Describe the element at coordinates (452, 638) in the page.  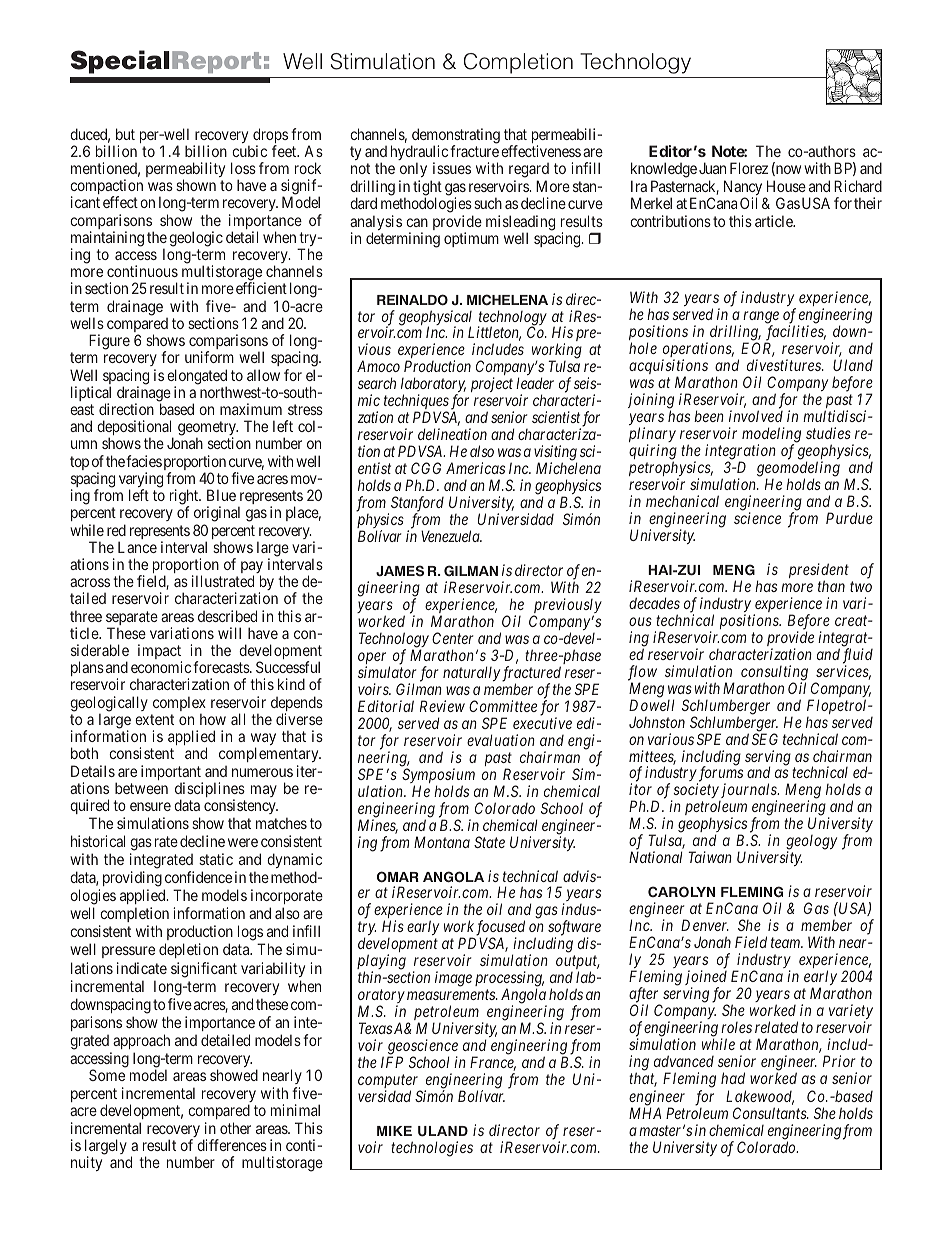
I see `Center` at that location.
